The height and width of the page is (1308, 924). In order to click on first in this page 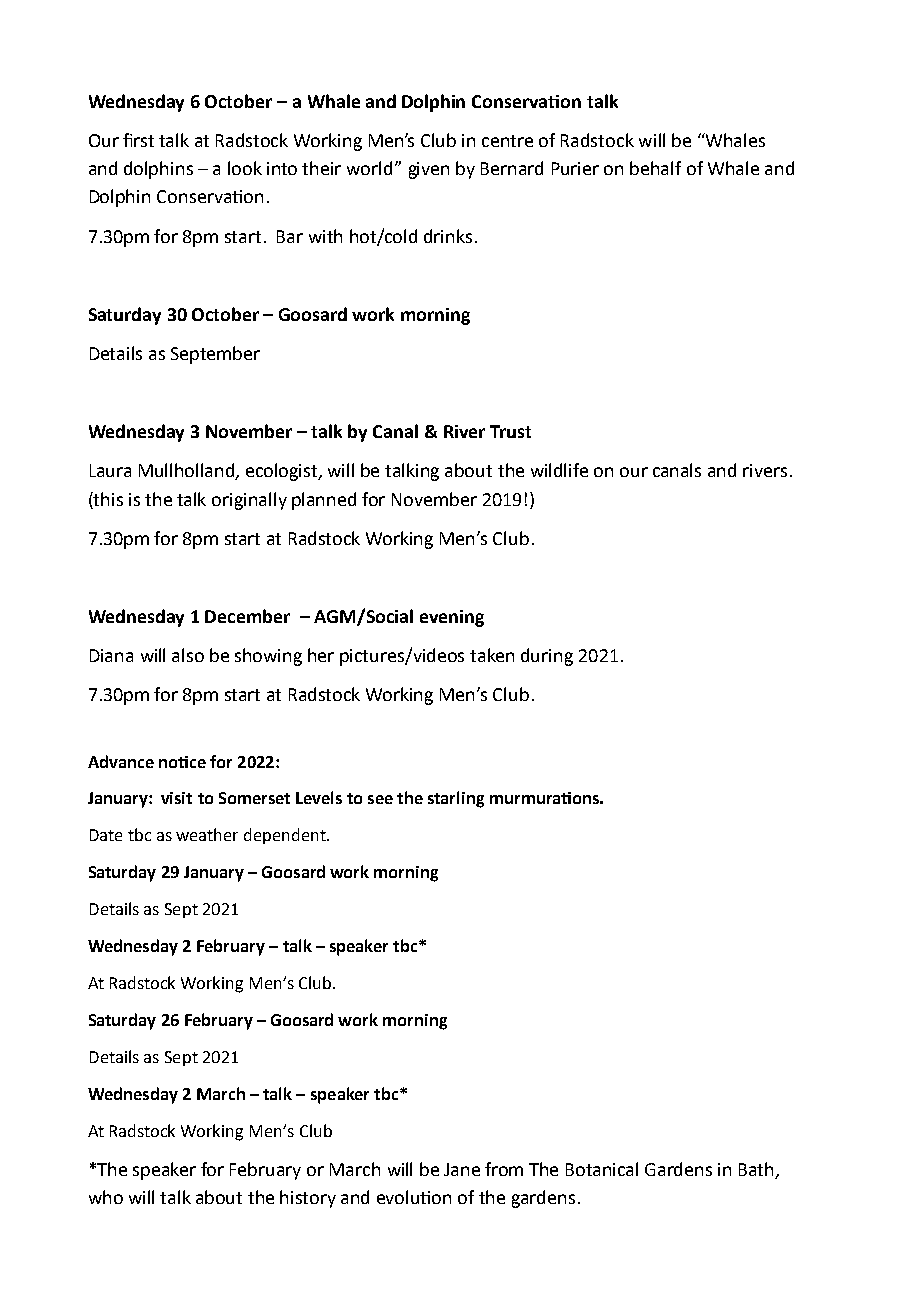, I will do `click(138, 140)`.
